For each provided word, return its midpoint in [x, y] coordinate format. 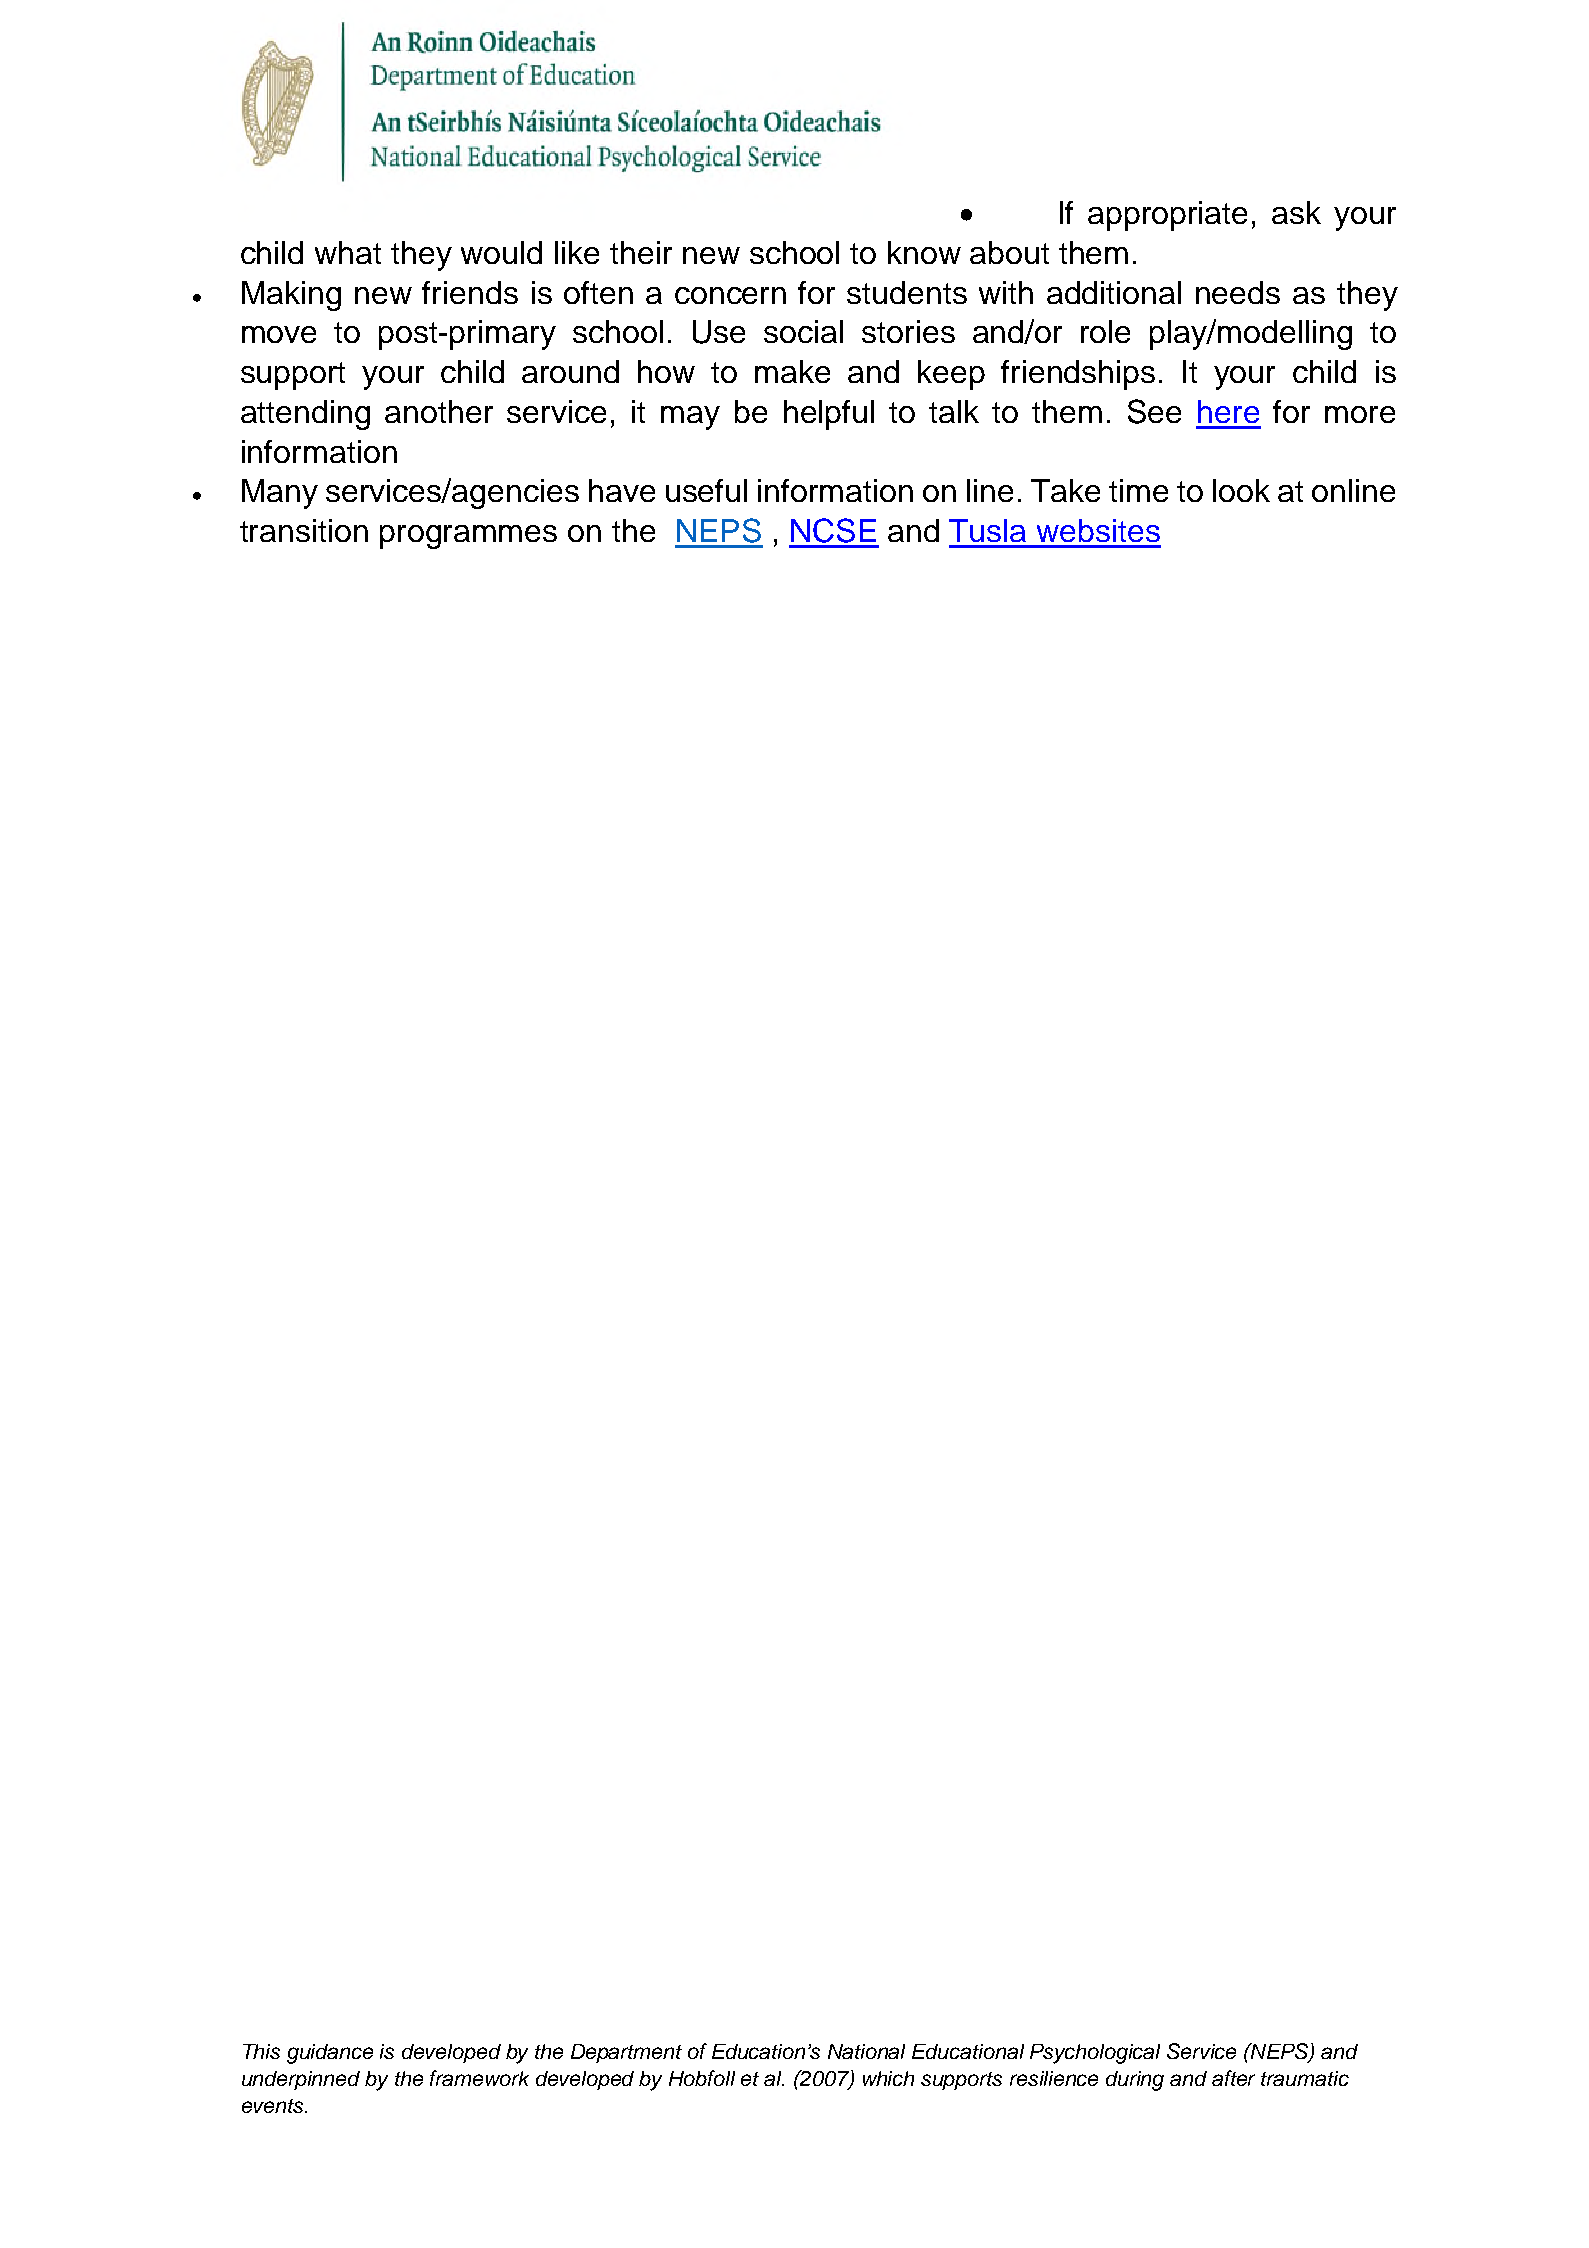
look [1241, 490]
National [866, 2051]
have [622, 490]
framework [479, 2078]
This [261, 2051]
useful [706, 490]
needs [1238, 292]
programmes [468, 537]
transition [304, 530]
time [1138, 490]
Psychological [1095, 2054]
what [348, 252]
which [888, 2078]
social [803, 331]
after [1233, 2078]
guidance [330, 2054]
